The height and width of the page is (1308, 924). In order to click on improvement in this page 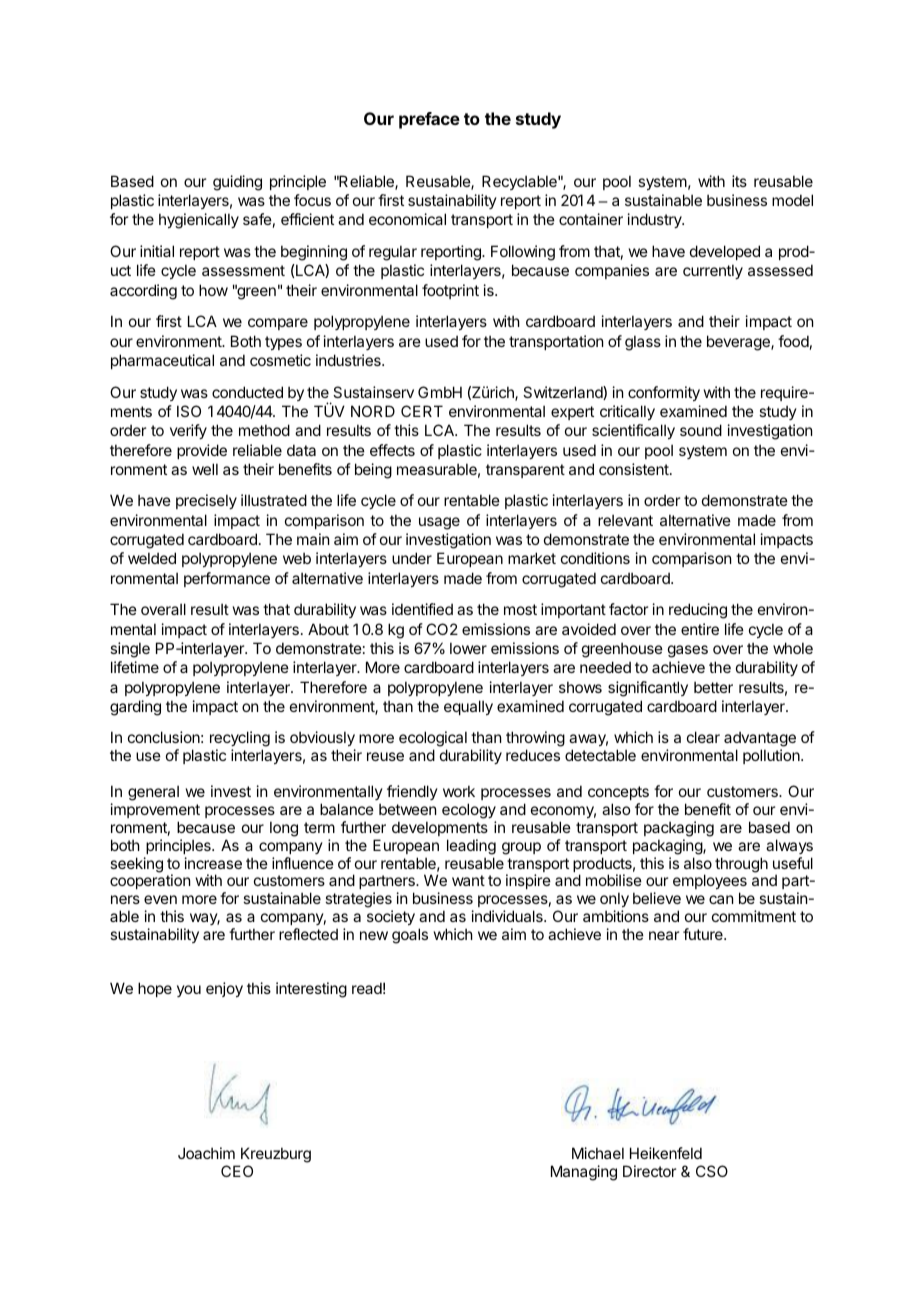, I will do `click(155, 810)`.
